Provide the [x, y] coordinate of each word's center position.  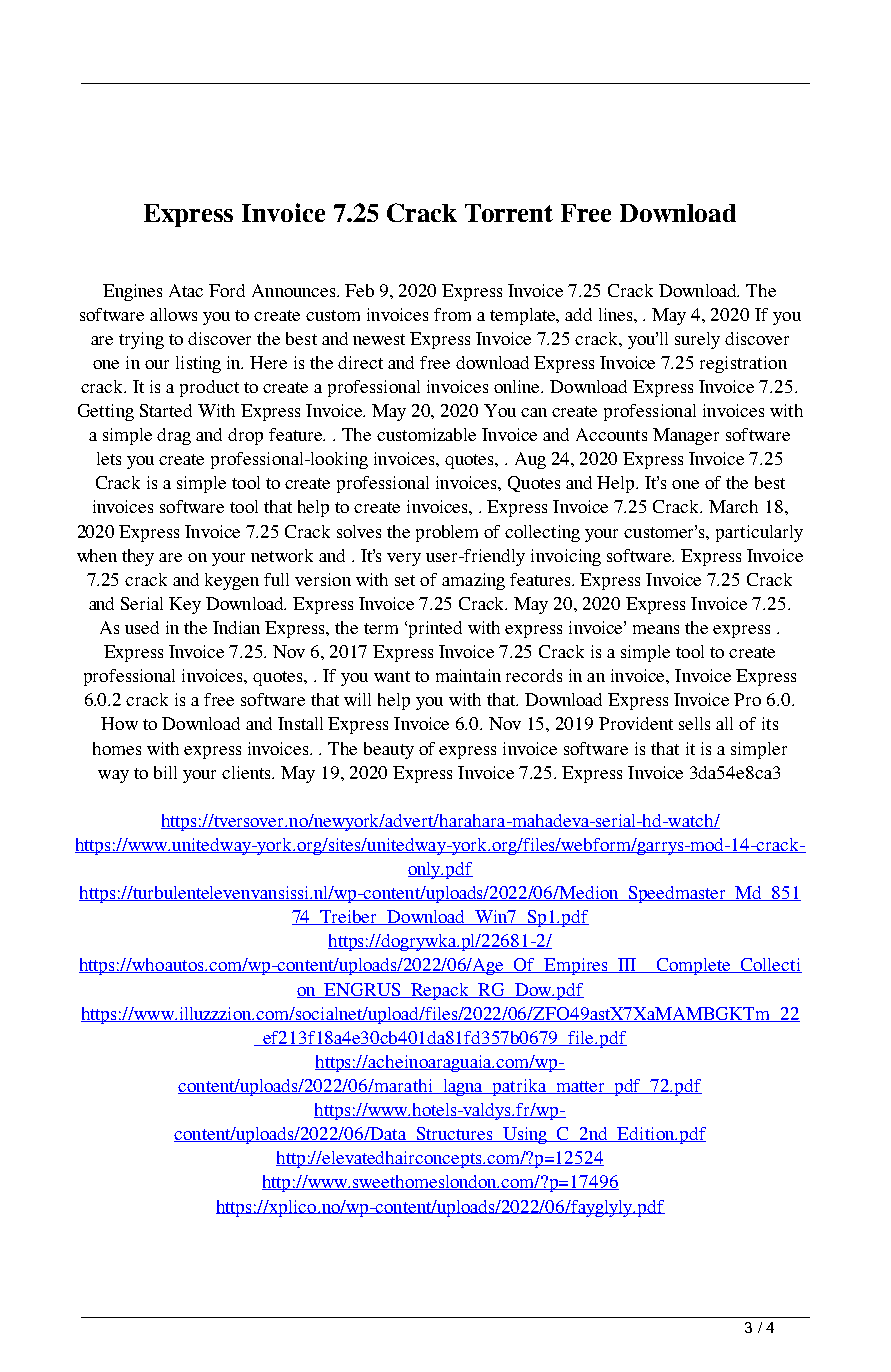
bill [165, 772]
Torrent [509, 213]
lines [617, 314]
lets [109, 458]
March [733, 506]
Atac [186, 290]
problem [447, 533]
